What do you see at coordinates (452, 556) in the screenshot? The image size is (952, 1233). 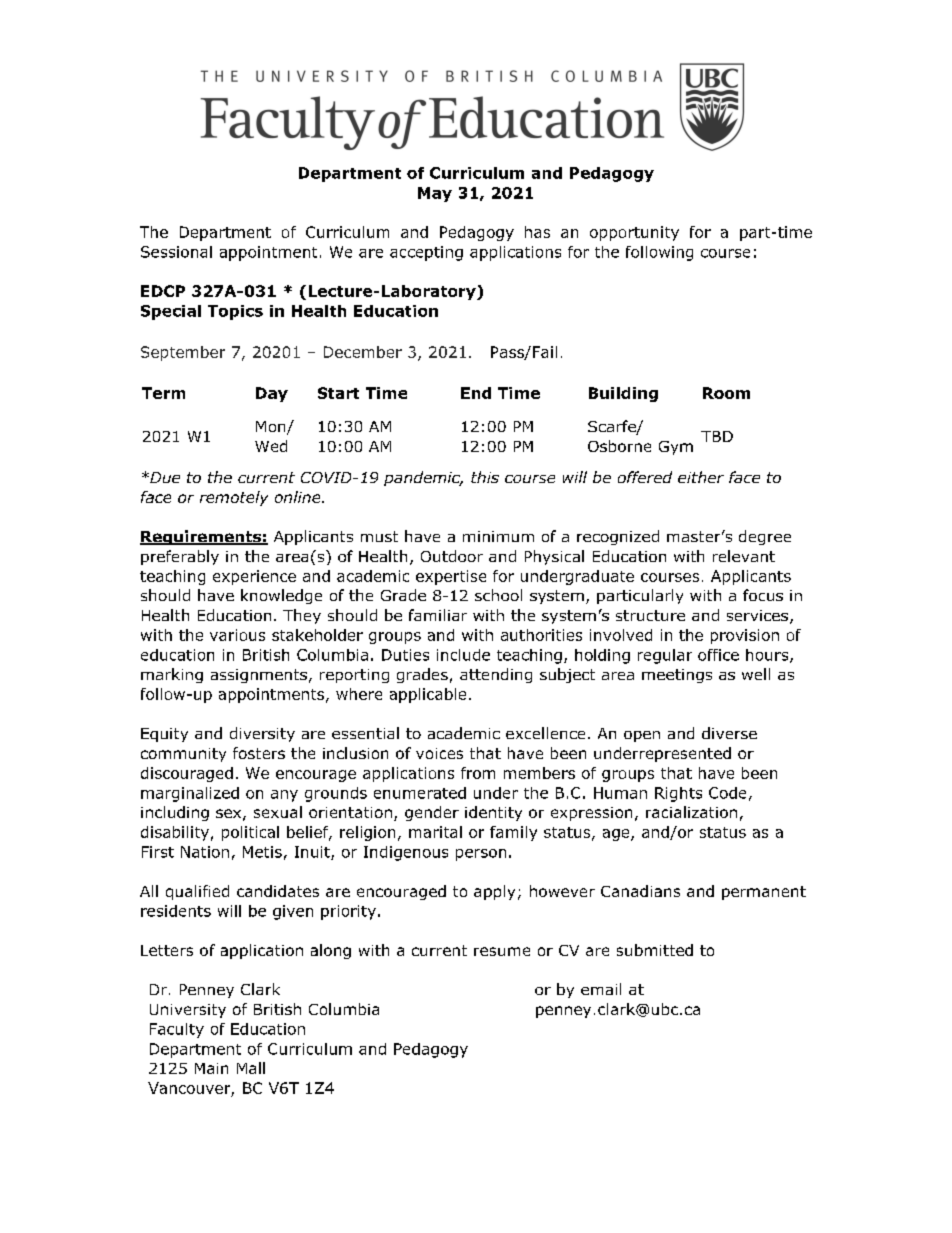 I see `Outdoor` at bounding box center [452, 556].
